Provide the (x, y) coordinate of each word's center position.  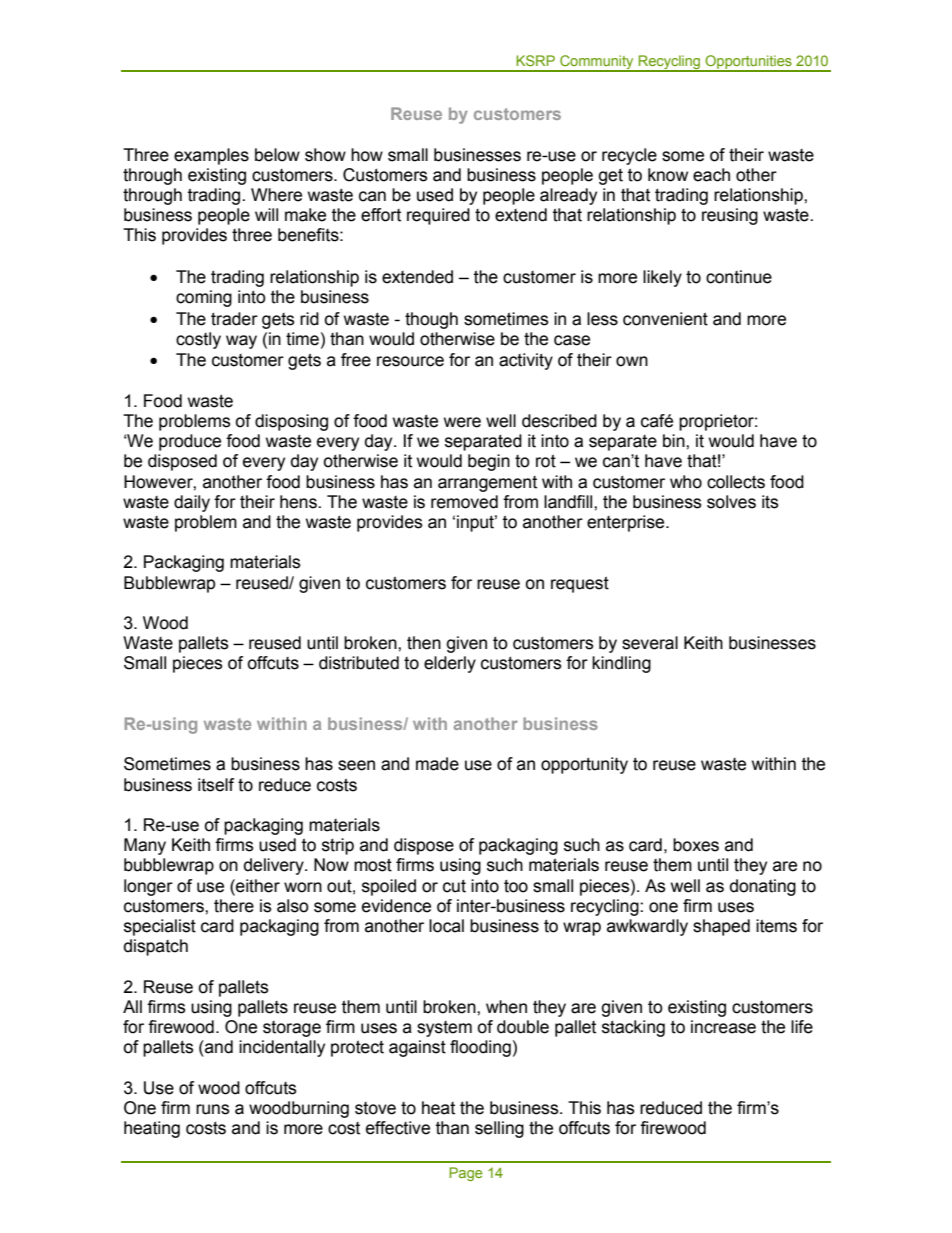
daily (192, 503)
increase (723, 1027)
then (424, 643)
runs (213, 1109)
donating (763, 887)
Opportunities (748, 63)
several (650, 643)
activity (526, 361)
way (241, 342)
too (516, 886)
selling (499, 1129)
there (234, 906)
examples (211, 156)
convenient (665, 319)
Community (597, 63)
